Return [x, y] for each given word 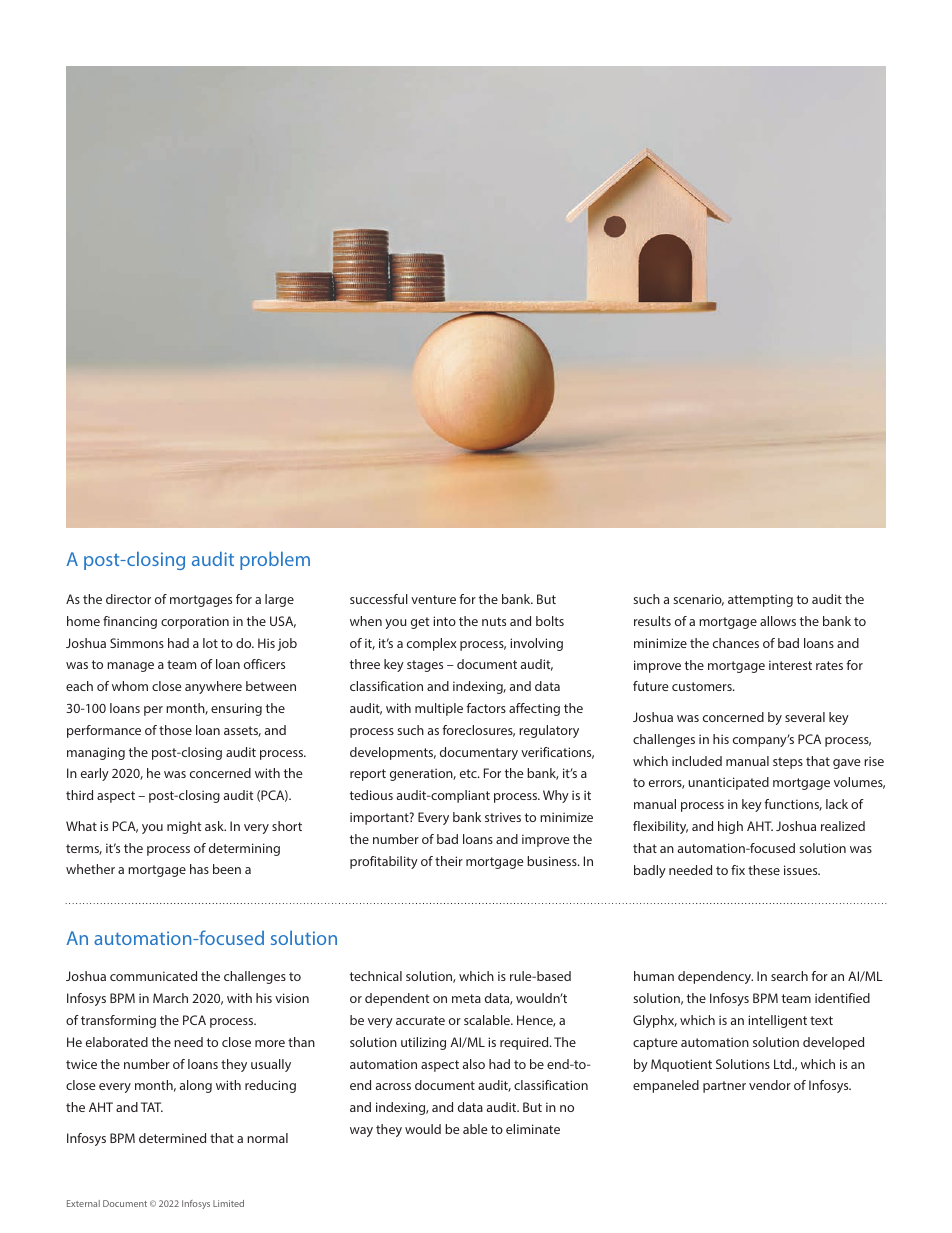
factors [486, 708]
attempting [760, 600]
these [764, 870]
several [805, 717]
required [525, 1043]
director [128, 599]
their [449, 861]
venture [433, 599]
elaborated [117, 1042]
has [199, 869]
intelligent [777, 1021]
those [175, 730]
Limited [228, 1203]
